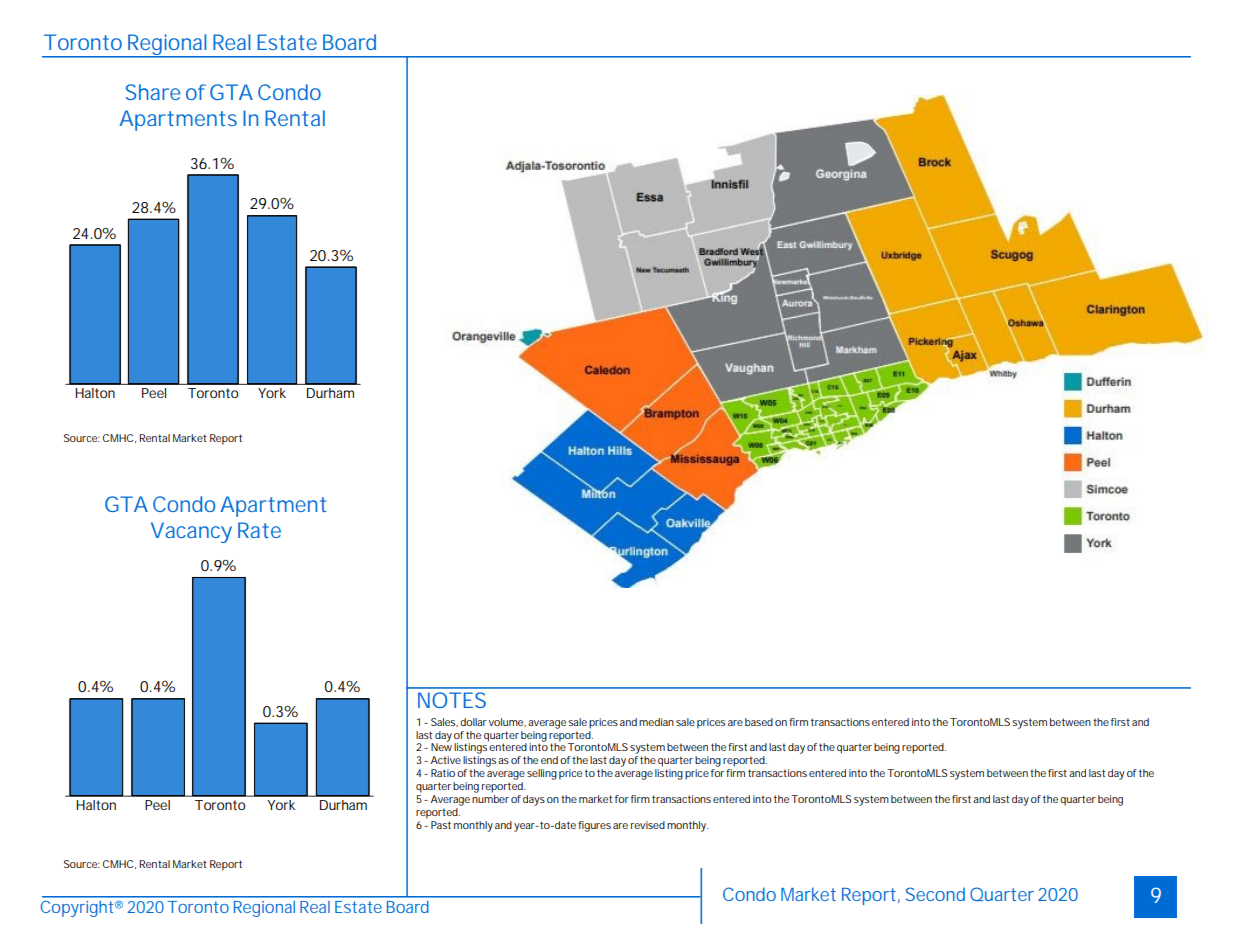 The height and width of the screenshot is (952, 1233). Describe the element at coordinates (452, 700) in the screenshot. I see `NOTES` at that location.
